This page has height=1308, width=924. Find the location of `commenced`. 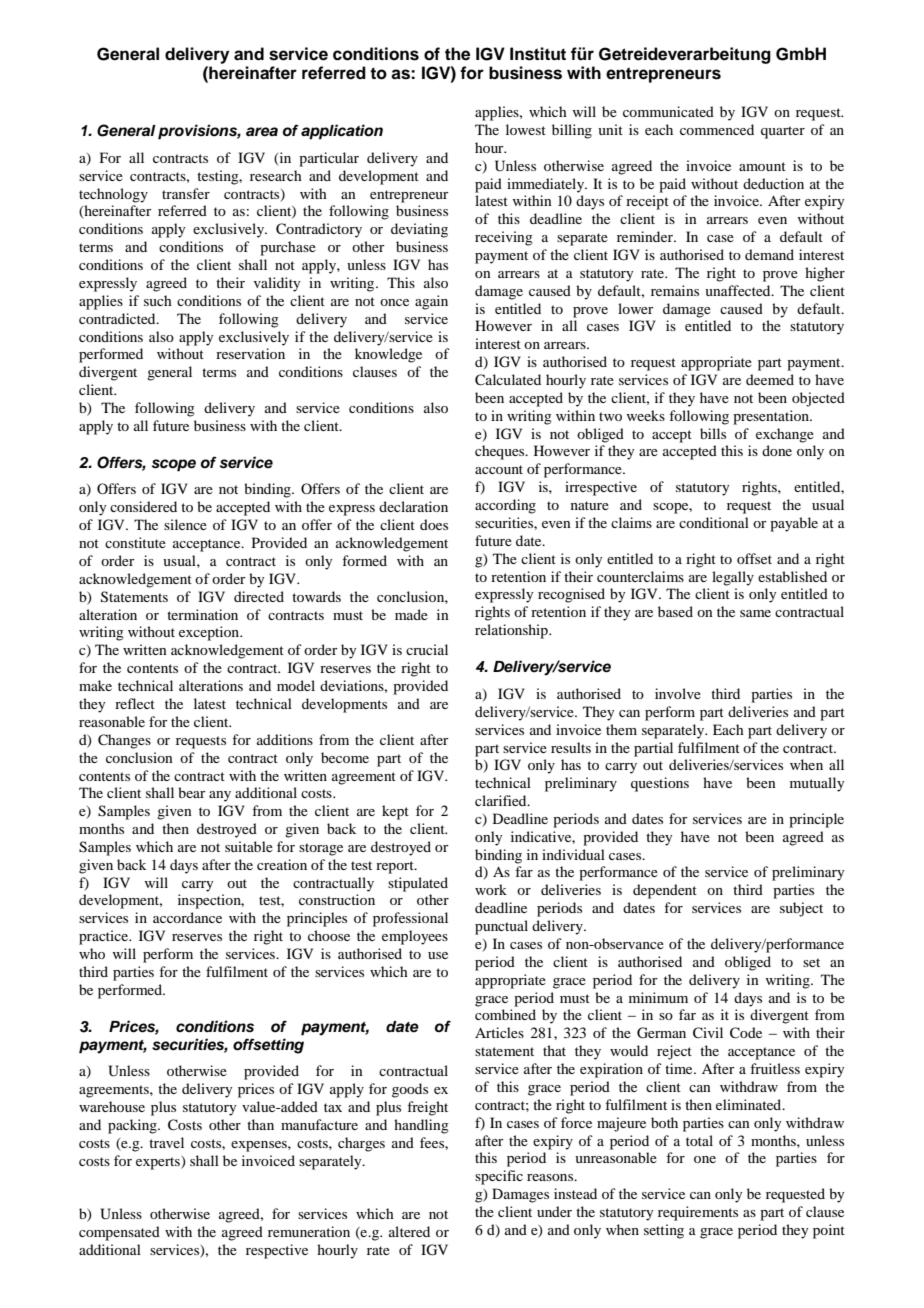

commenced is located at coordinates (717, 129).
